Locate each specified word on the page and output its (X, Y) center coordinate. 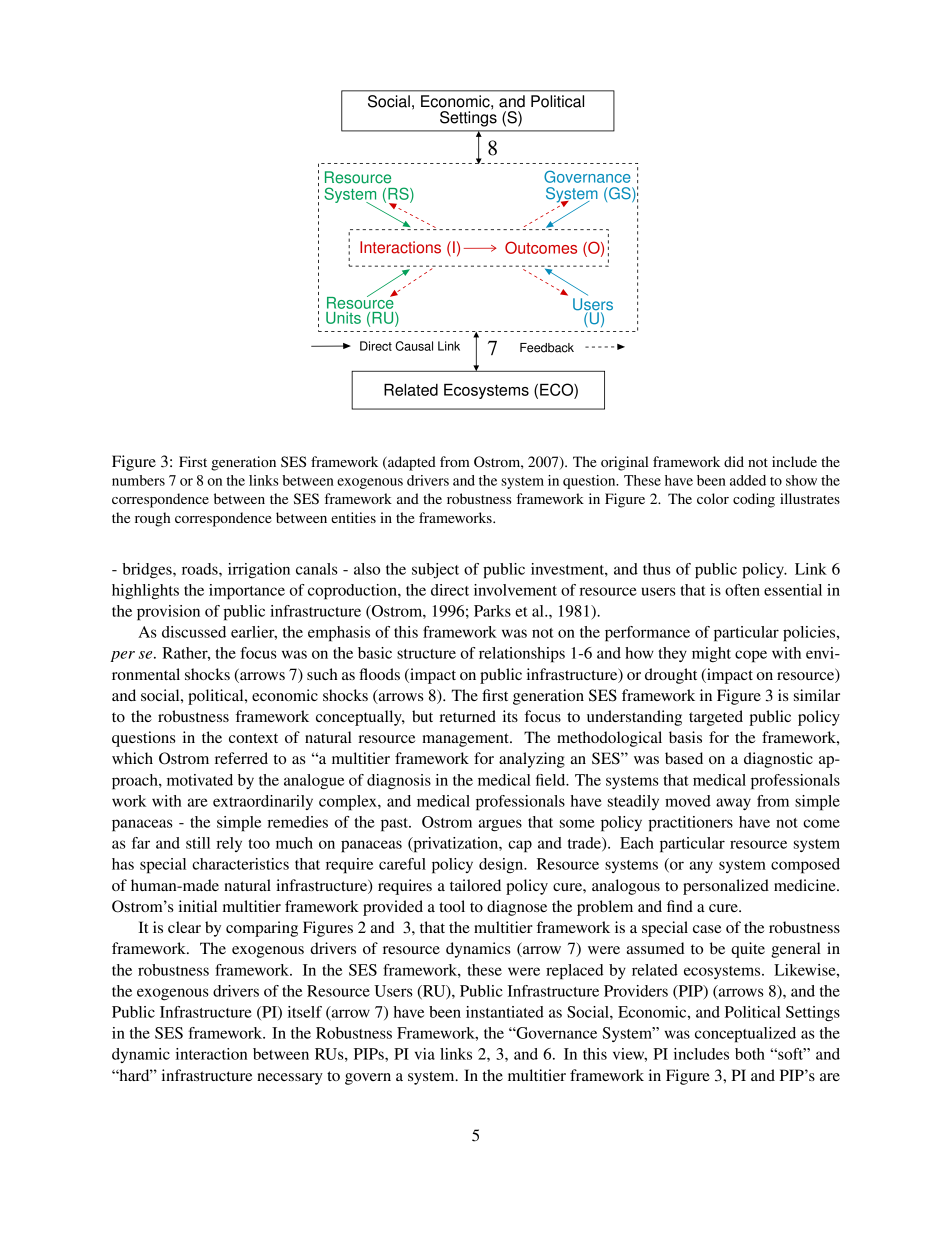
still (198, 843)
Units (343, 318)
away (733, 804)
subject (435, 570)
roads (201, 569)
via (425, 1054)
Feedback (547, 348)
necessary (290, 1079)
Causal (414, 346)
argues (500, 825)
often (742, 590)
